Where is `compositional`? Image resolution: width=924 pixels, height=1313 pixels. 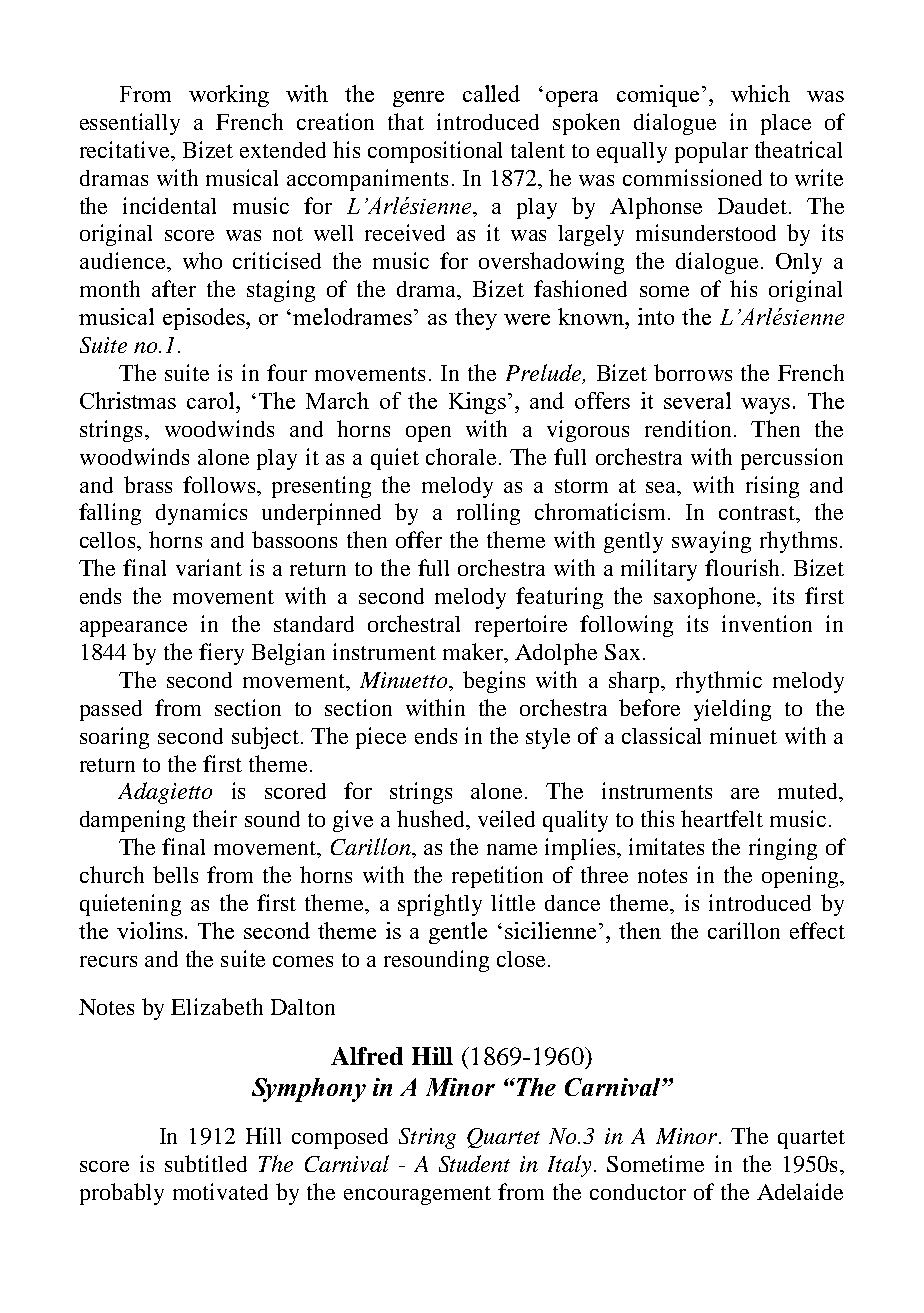
compositional is located at coordinates (435, 152).
